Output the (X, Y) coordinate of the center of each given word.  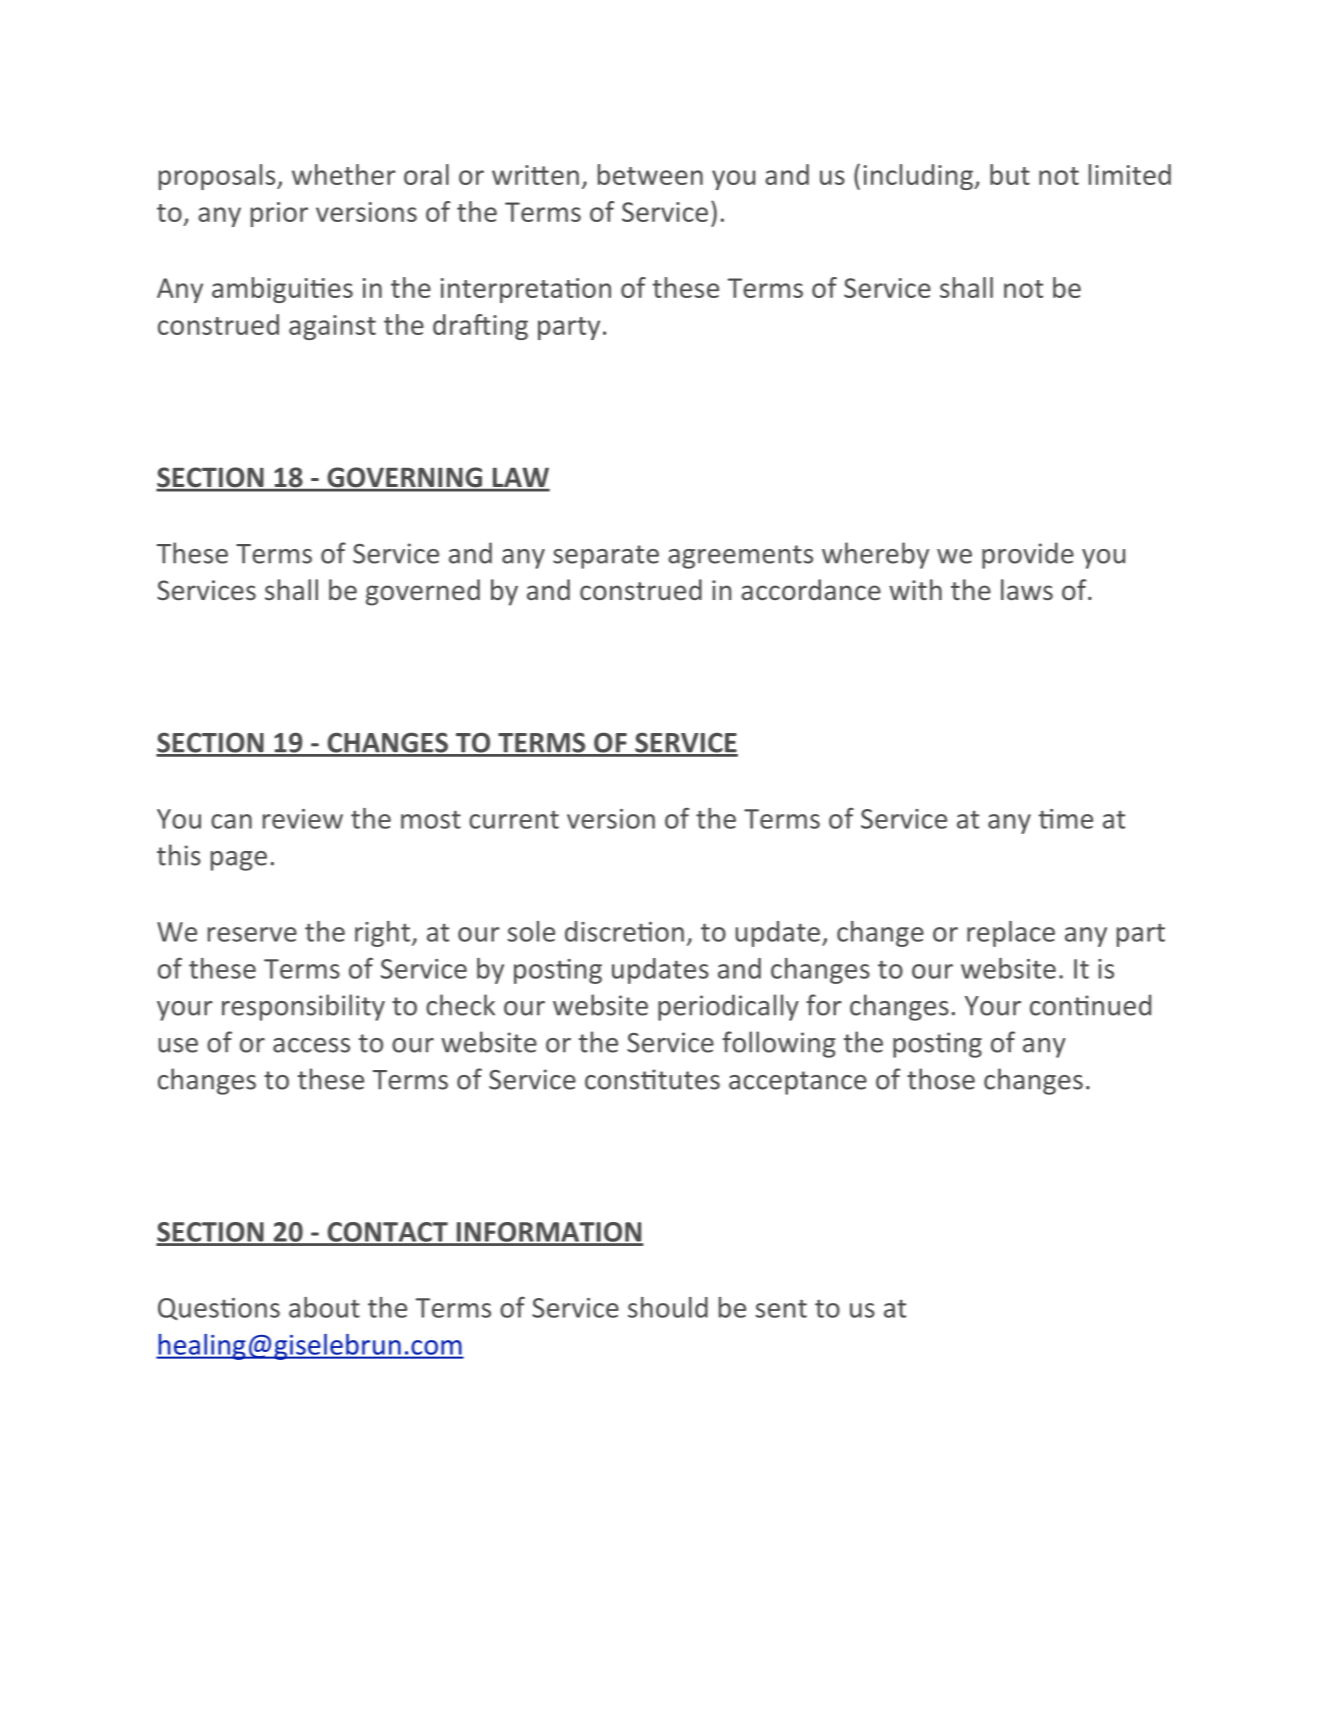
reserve (252, 934)
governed (423, 592)
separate (606, 557)
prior (279, 214)
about (324, 1307)
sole (531, 931)
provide (1028, 555)
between (650, 174)
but (1010, 174)
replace (1011, 934)
